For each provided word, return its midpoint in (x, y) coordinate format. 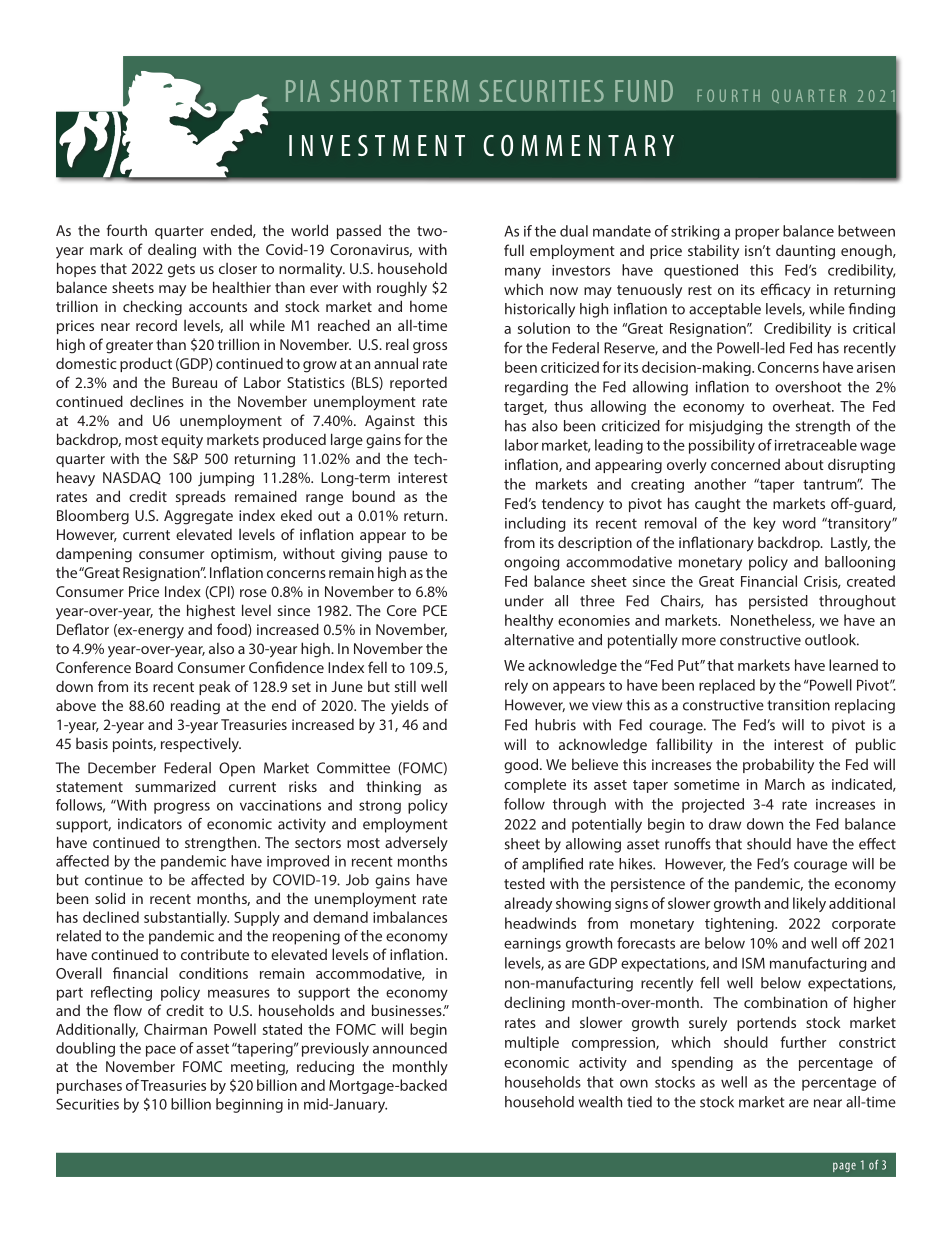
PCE (435, 610)
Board (154, 667)
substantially (186, 918)
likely (809, 904)
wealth (600, 1102)
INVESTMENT (377, 145)
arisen (876, 367)
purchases (89, 1086)
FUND (644, 91)
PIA (303, 91)
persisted (778, 602)
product (146, 364)
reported (418, 383)
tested (524, 883)
